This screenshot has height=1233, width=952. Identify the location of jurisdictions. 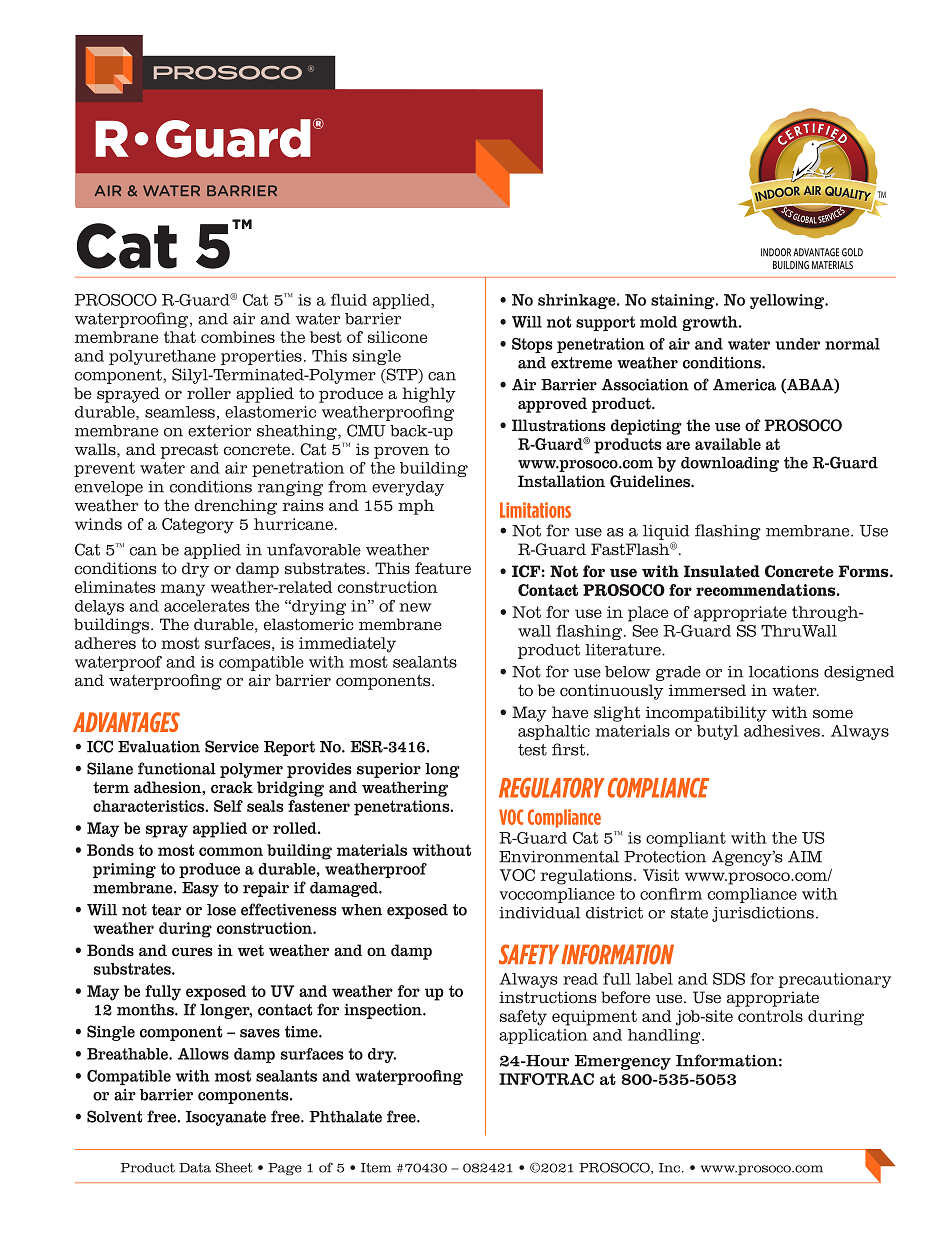
(763, 914).
